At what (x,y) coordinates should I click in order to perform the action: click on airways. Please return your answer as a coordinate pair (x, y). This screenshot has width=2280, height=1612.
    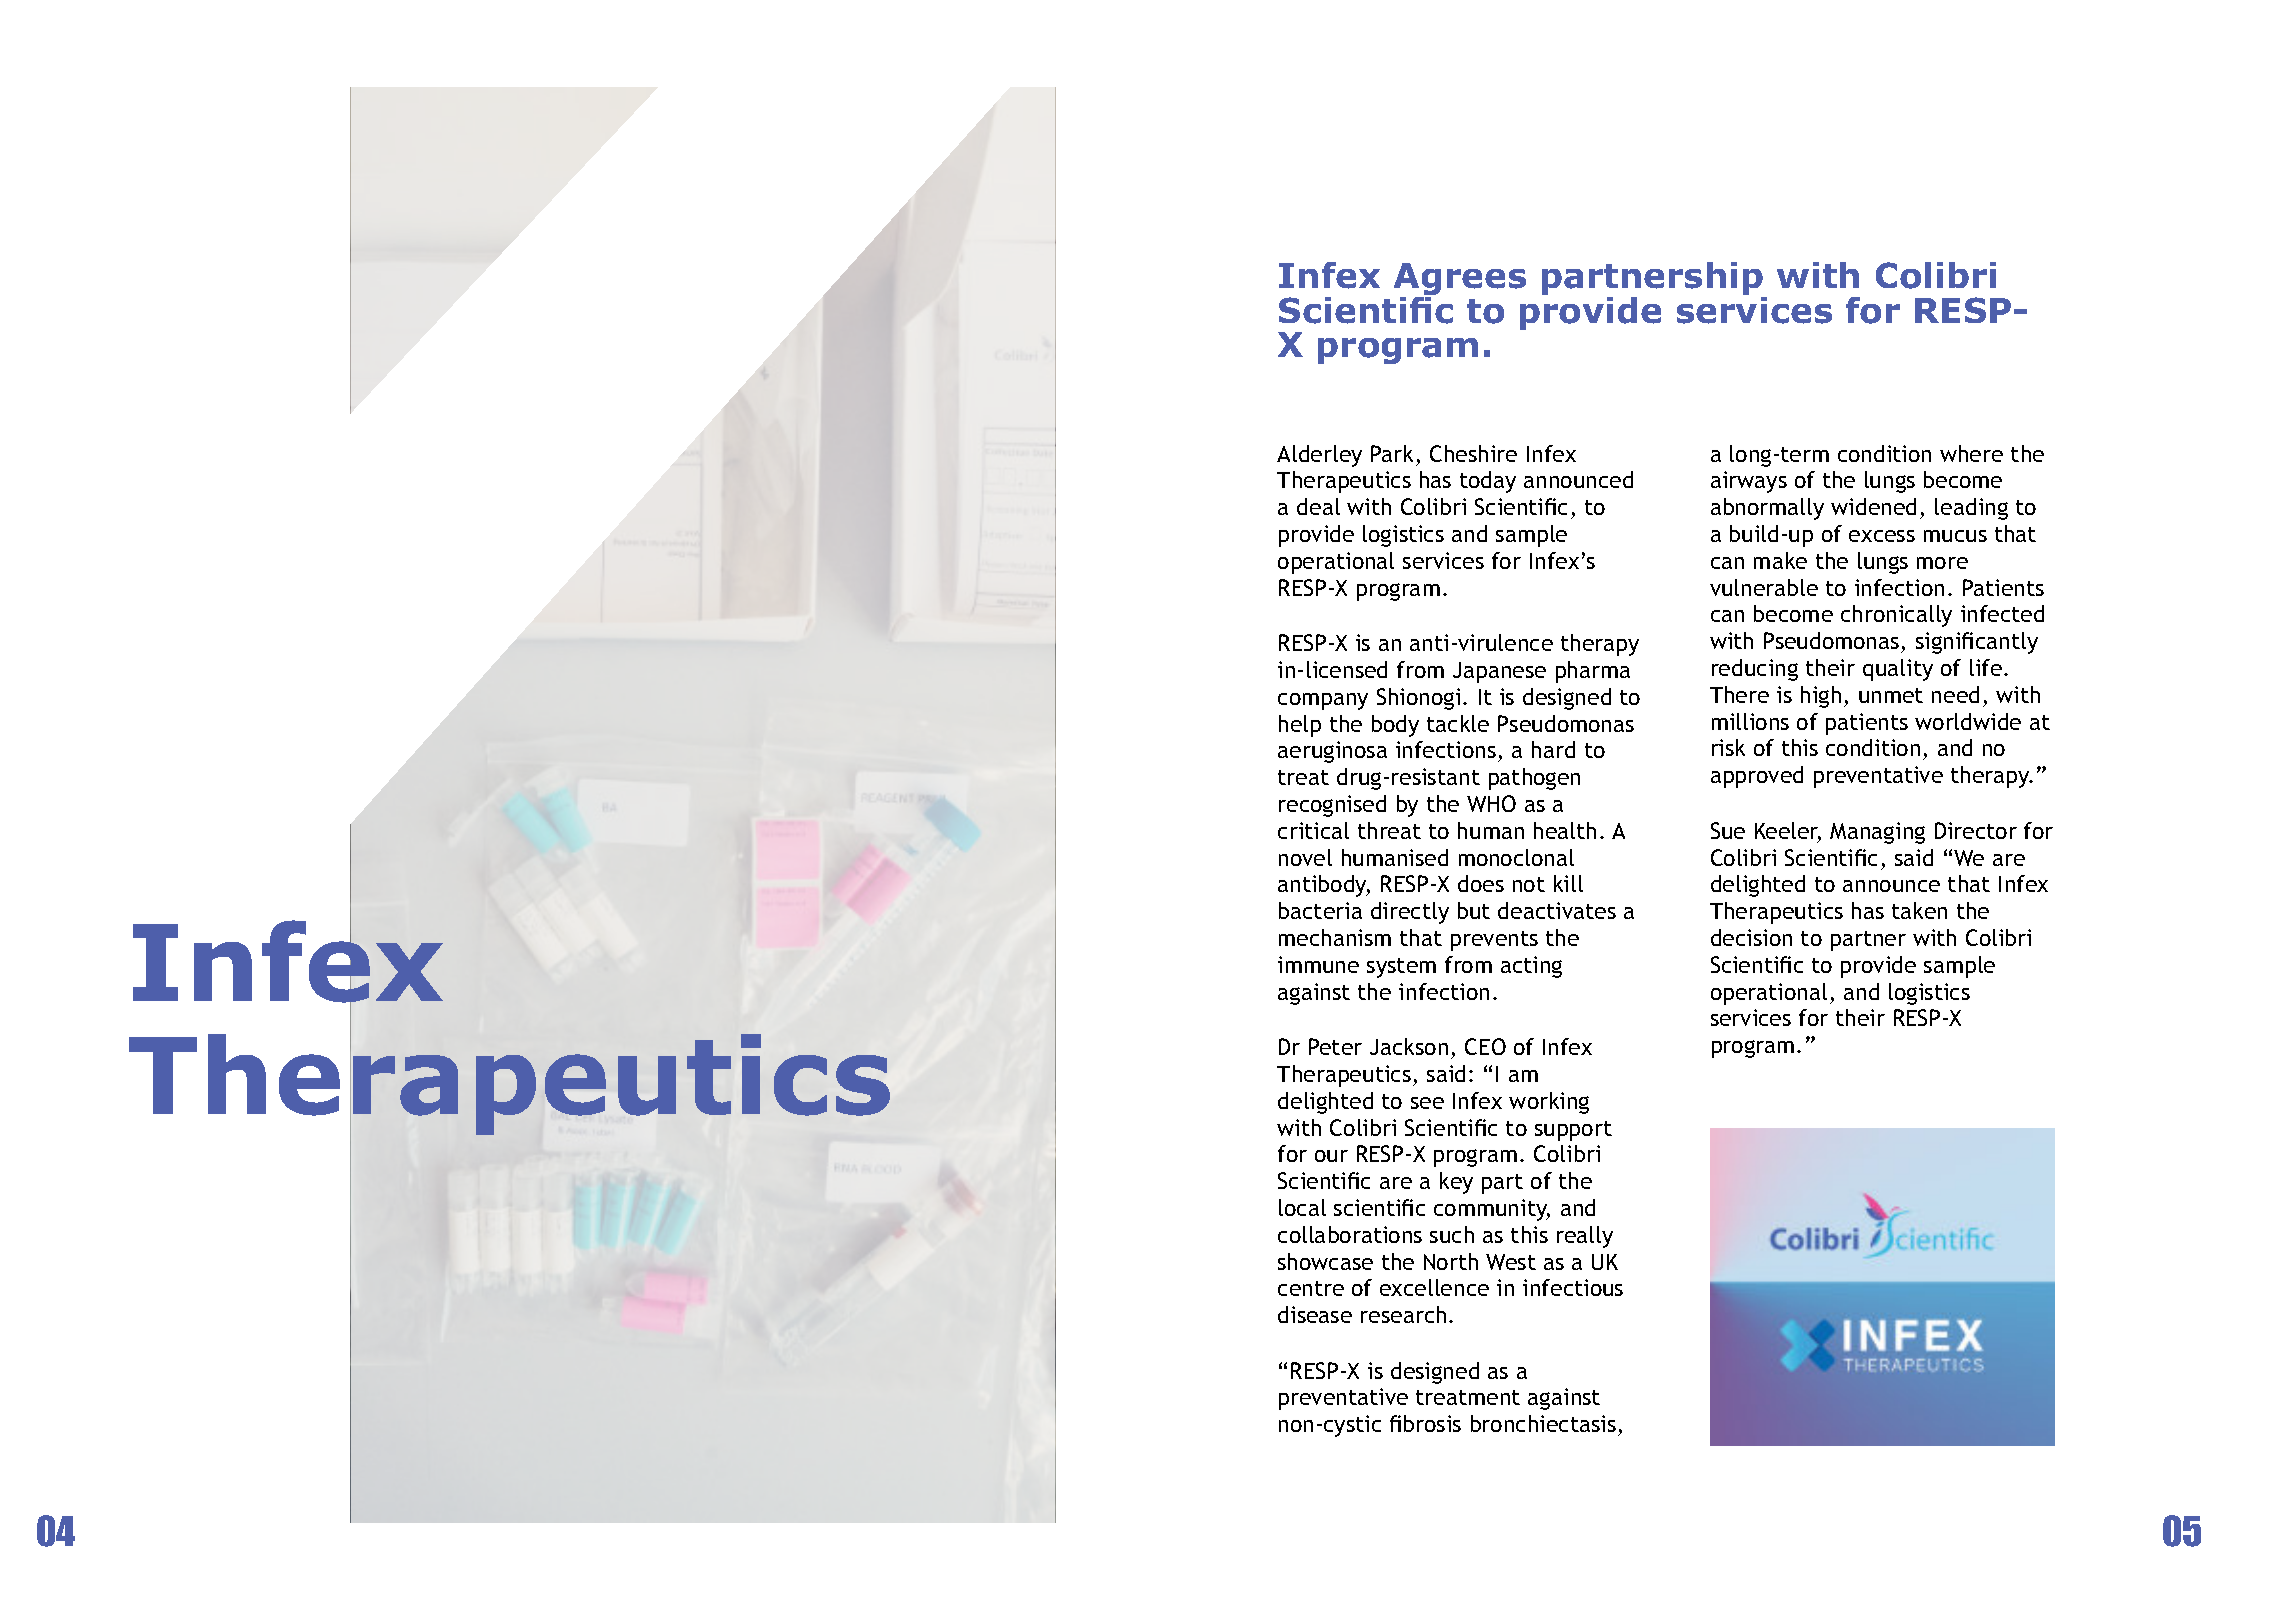
    Looking at the image, I should click on (1749, 482).
